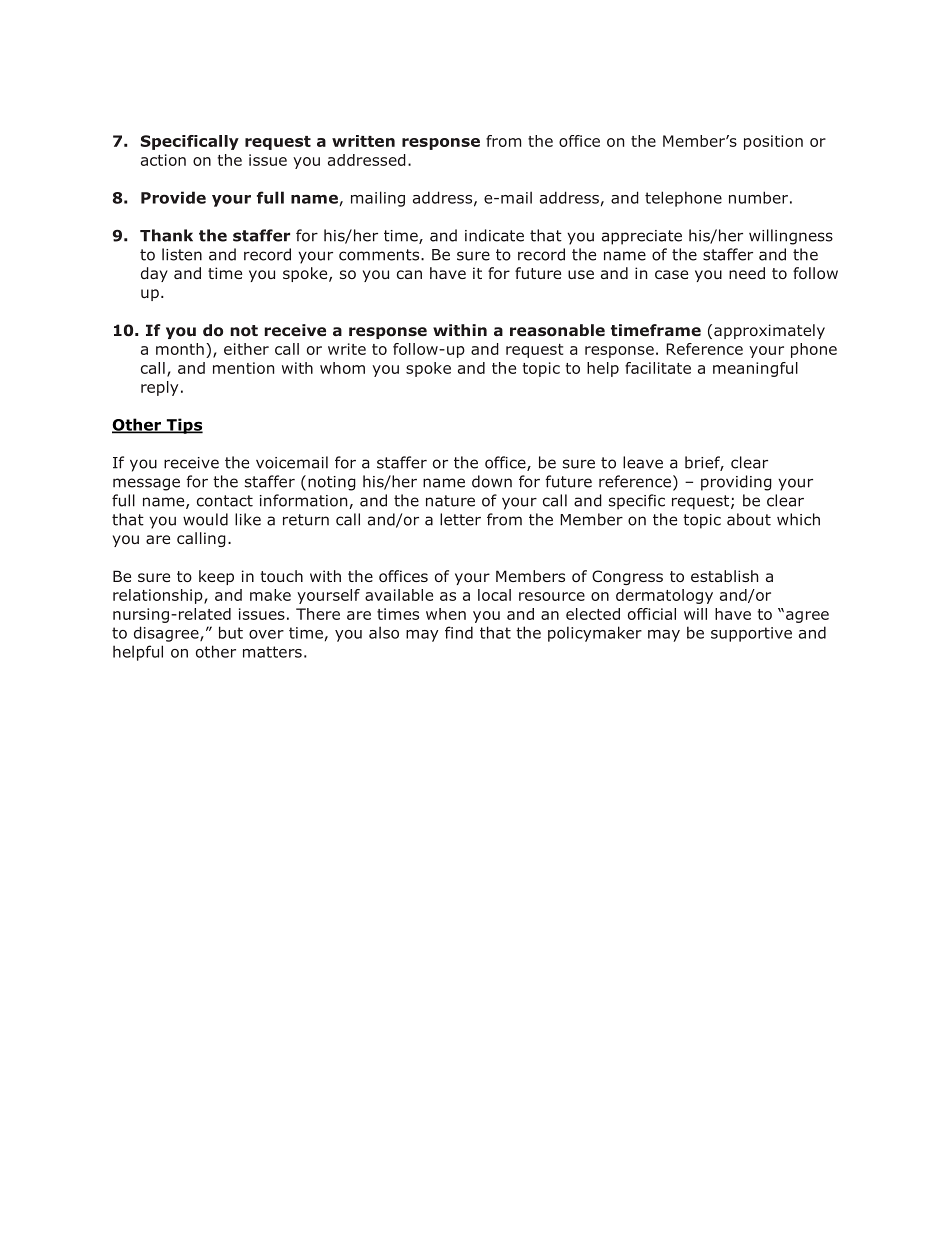 This screenshot has width=952, height=1233. Describe the element at coordinates (246, 349) in the screenshot. I see `either` at that location.
